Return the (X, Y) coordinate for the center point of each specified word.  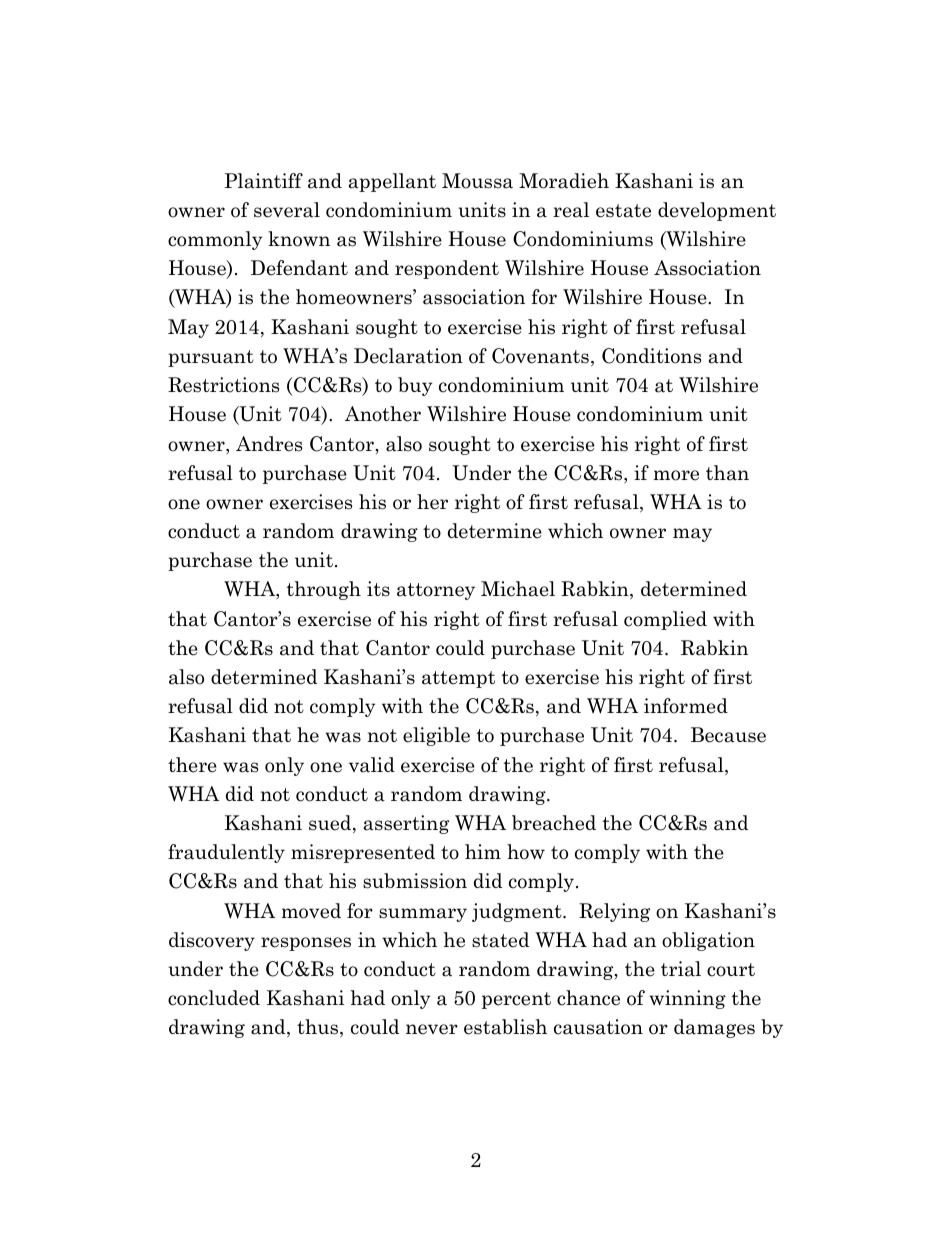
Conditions (651, 356)
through (324, 590)
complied (665, 620)
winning (687, 999)
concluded (214, 998)
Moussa (477, 181)
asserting (406, 824)
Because (728, 735)
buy (415, 386)
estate (623, 211)
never (432, 1029)
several (287, 210)
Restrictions (223, 385)
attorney (436, 591)
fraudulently (226, 853)
